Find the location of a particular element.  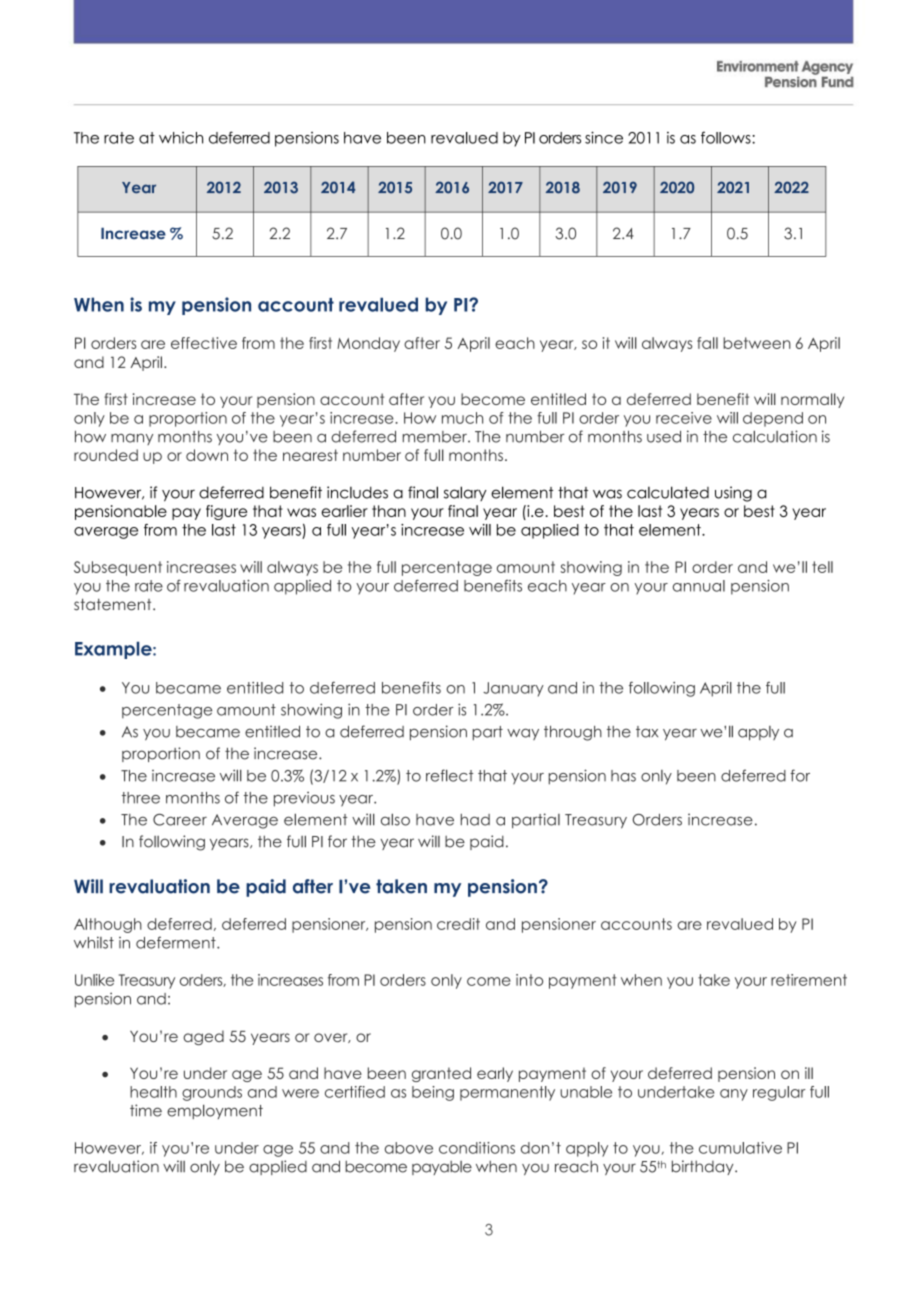

using is located at coordinates (733, 494).
